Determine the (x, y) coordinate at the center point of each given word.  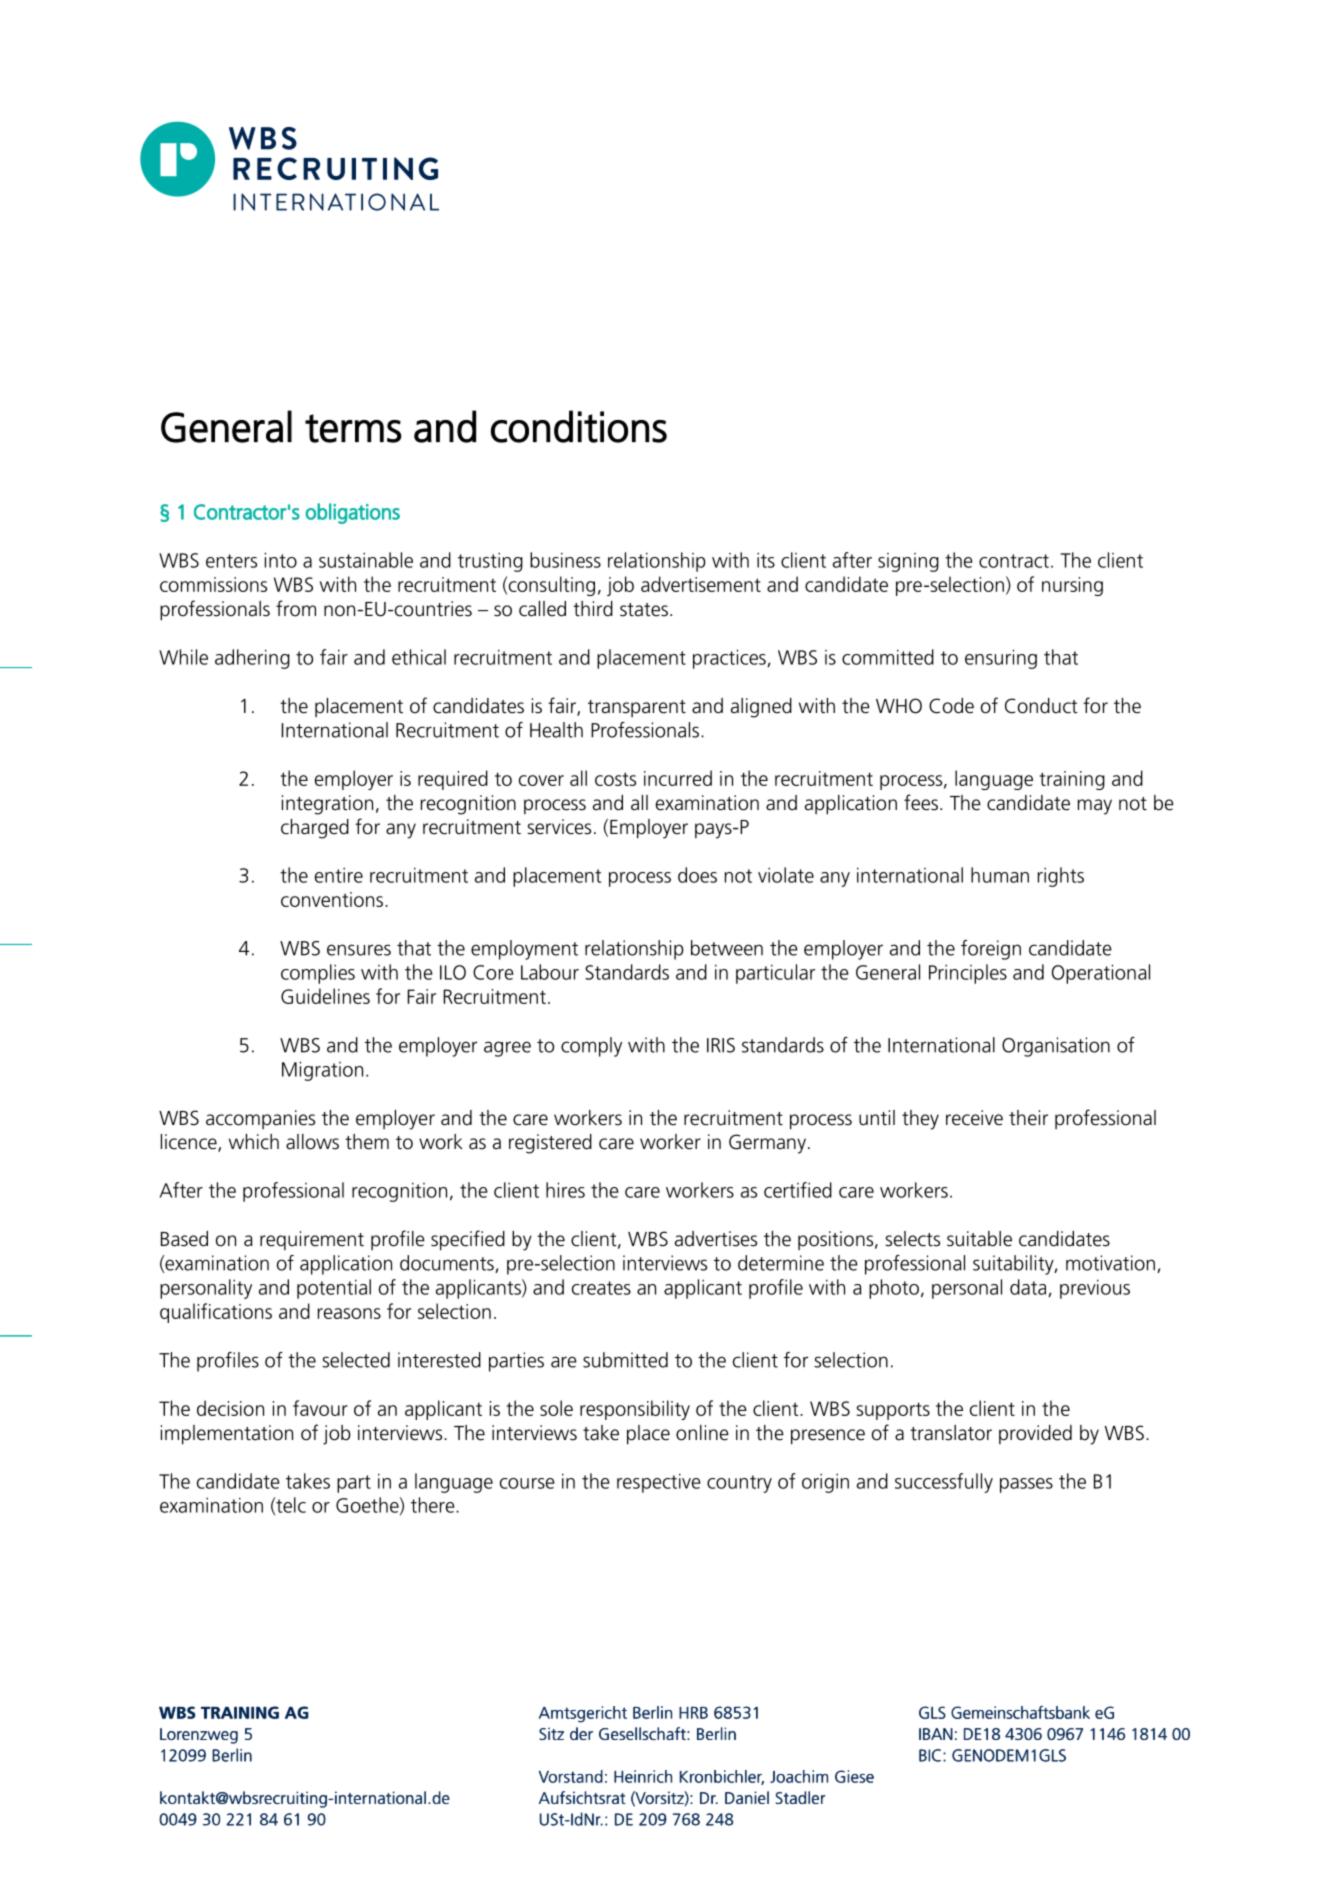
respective (659, 1483)
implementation (227, 1435)
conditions (579, 426)
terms (353, 428)
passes (1026, 1485)
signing (908, 562)
